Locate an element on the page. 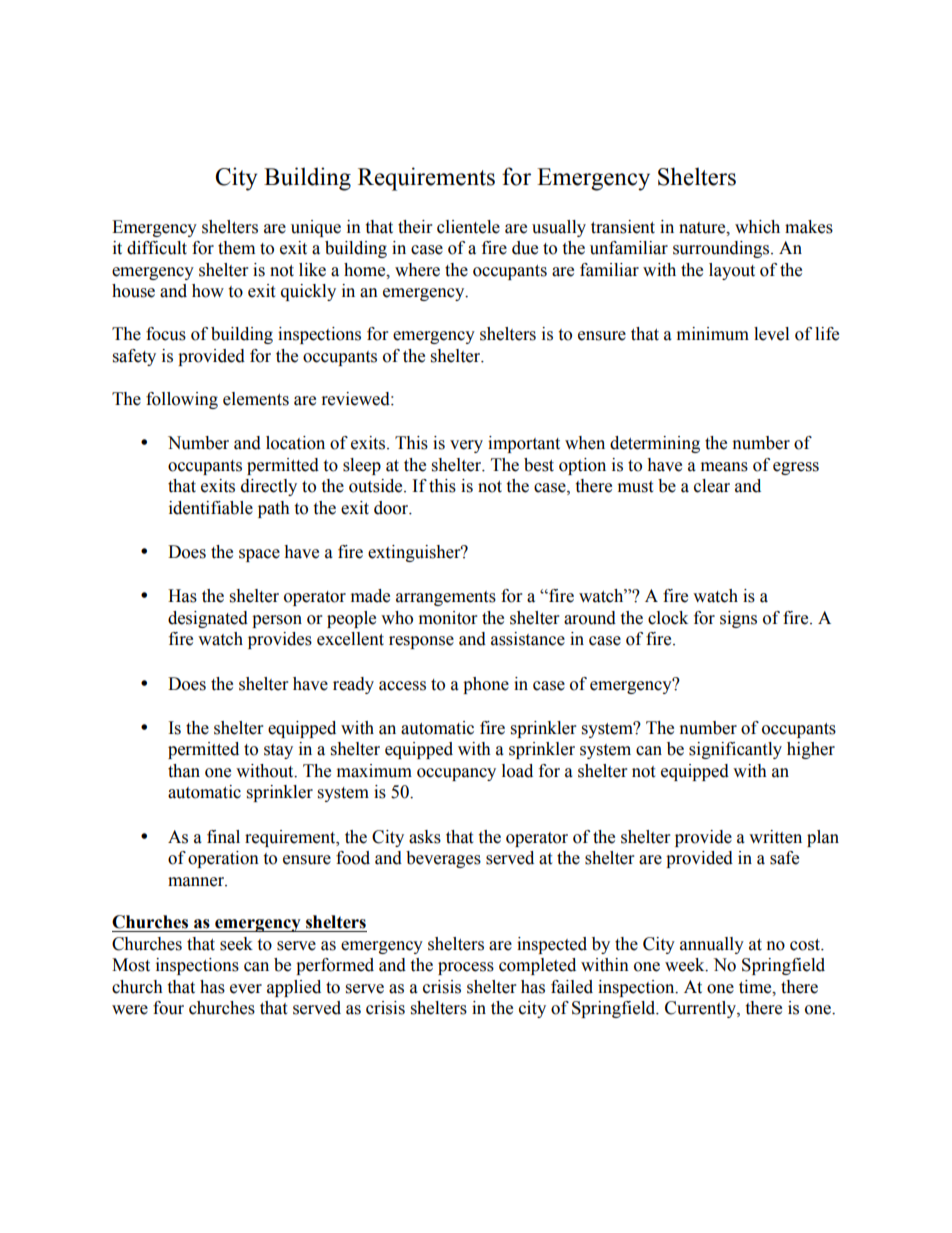 The image size is (952, 1233). designated is located at coordinates (208, 619).
